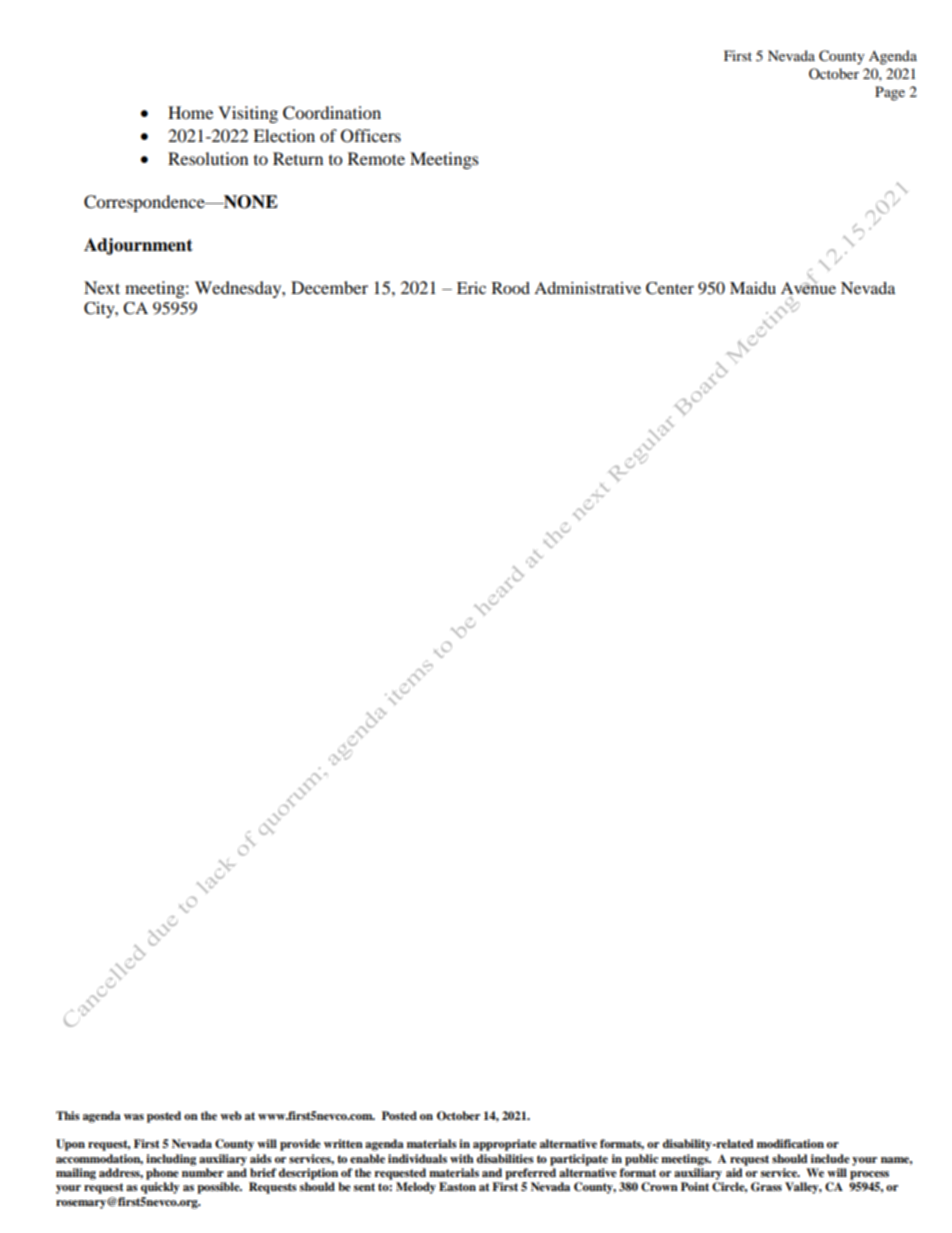  What do you see at coordinates (753, 288) in the page?
I see `Maidu` at bounding box center [753, 288].
